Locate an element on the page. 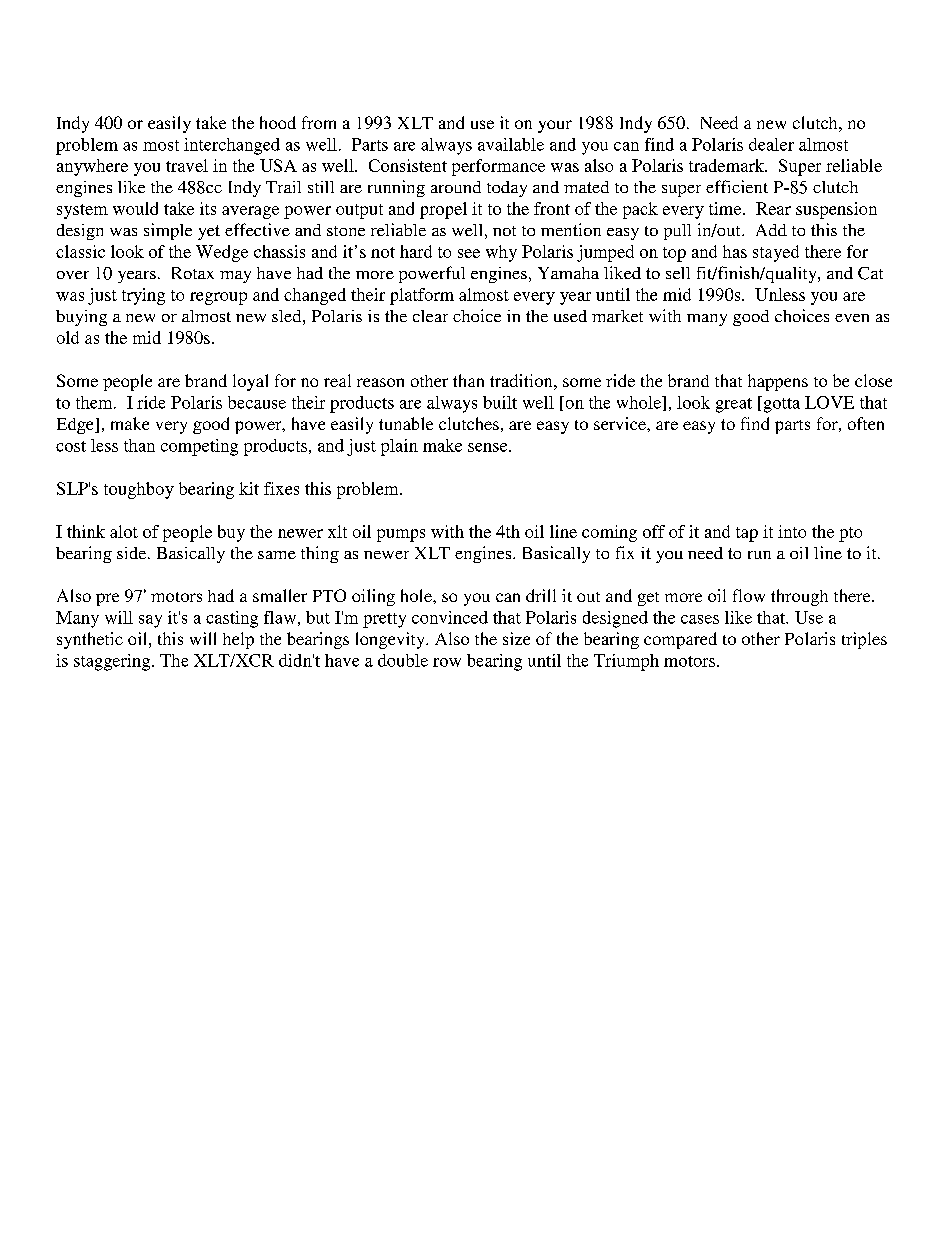  size is located at coordinates (516, 638).
